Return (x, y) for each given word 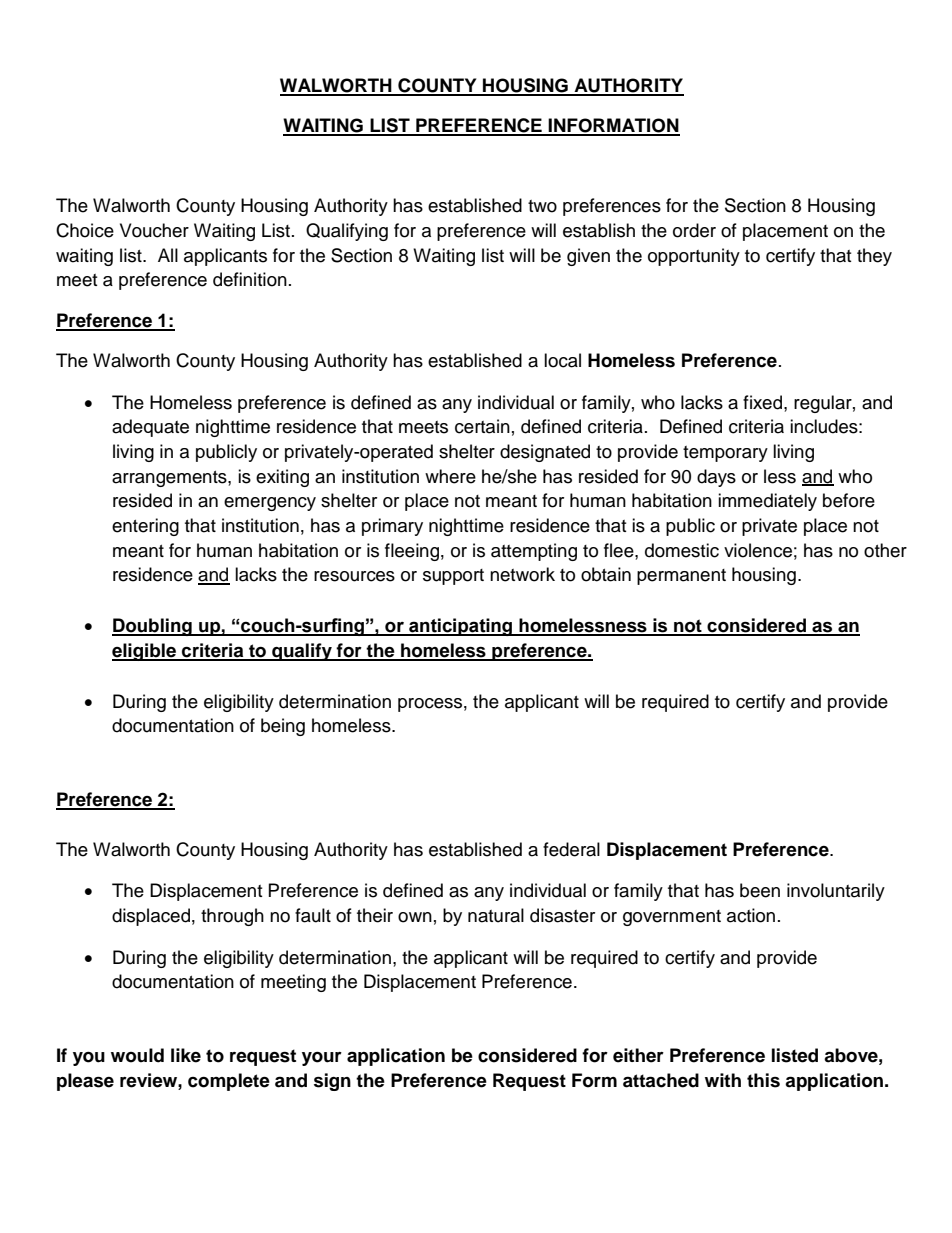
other (885, 550)
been (760, 890)
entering (145, 527)
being (283, 727)
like (186, 1055)
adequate (150, 428)
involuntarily (836, 892)
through (232, 917)
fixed (764, 402)
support (453, 577)
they (874, 257)
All (168, 255)
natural (496, 915)
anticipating (461, 627)
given (588, 257)
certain (482, 426)
